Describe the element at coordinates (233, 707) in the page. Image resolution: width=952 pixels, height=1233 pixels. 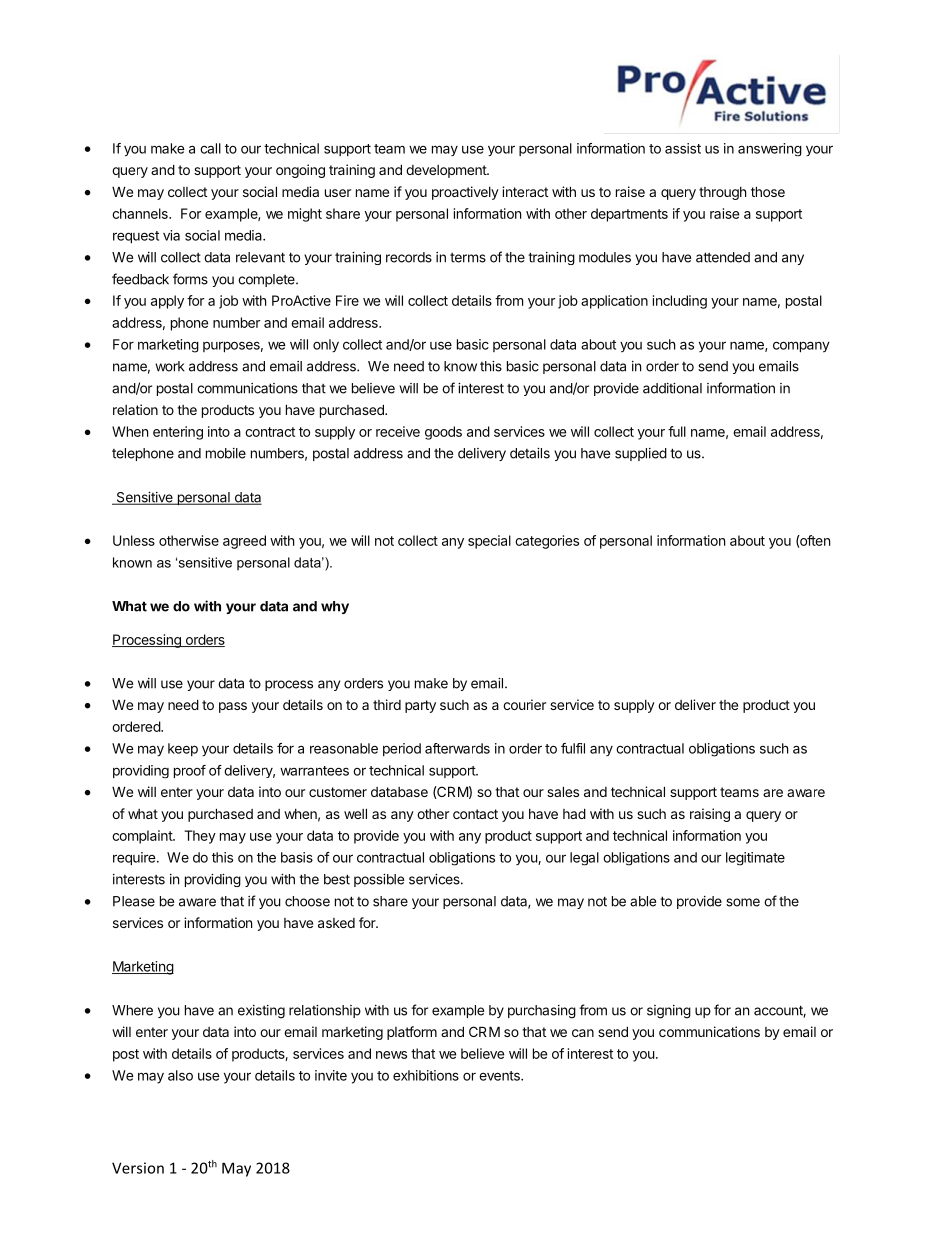
I see `pass` at that location.
